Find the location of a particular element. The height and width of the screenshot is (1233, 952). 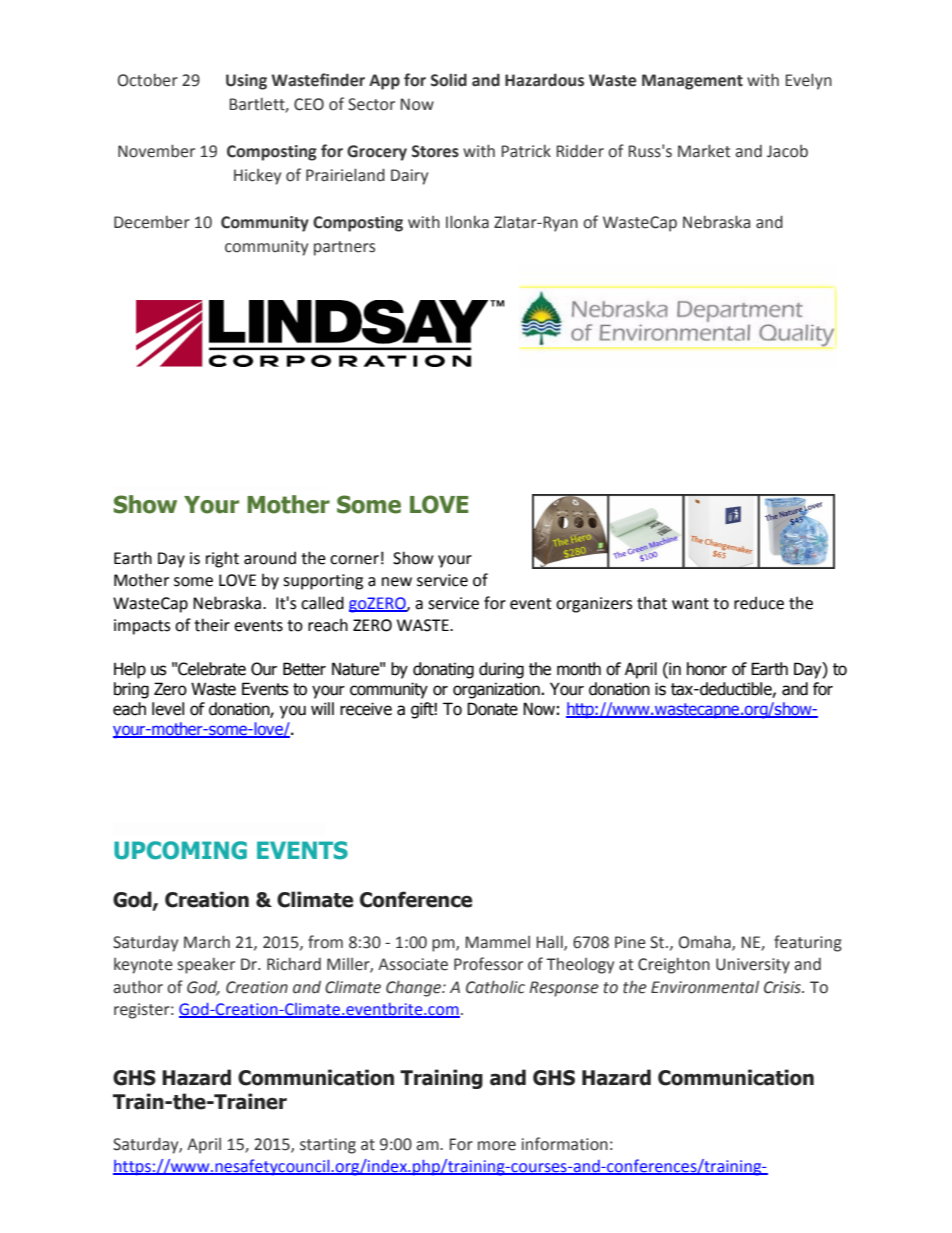

reduce is located at coordinates (759, 603).
